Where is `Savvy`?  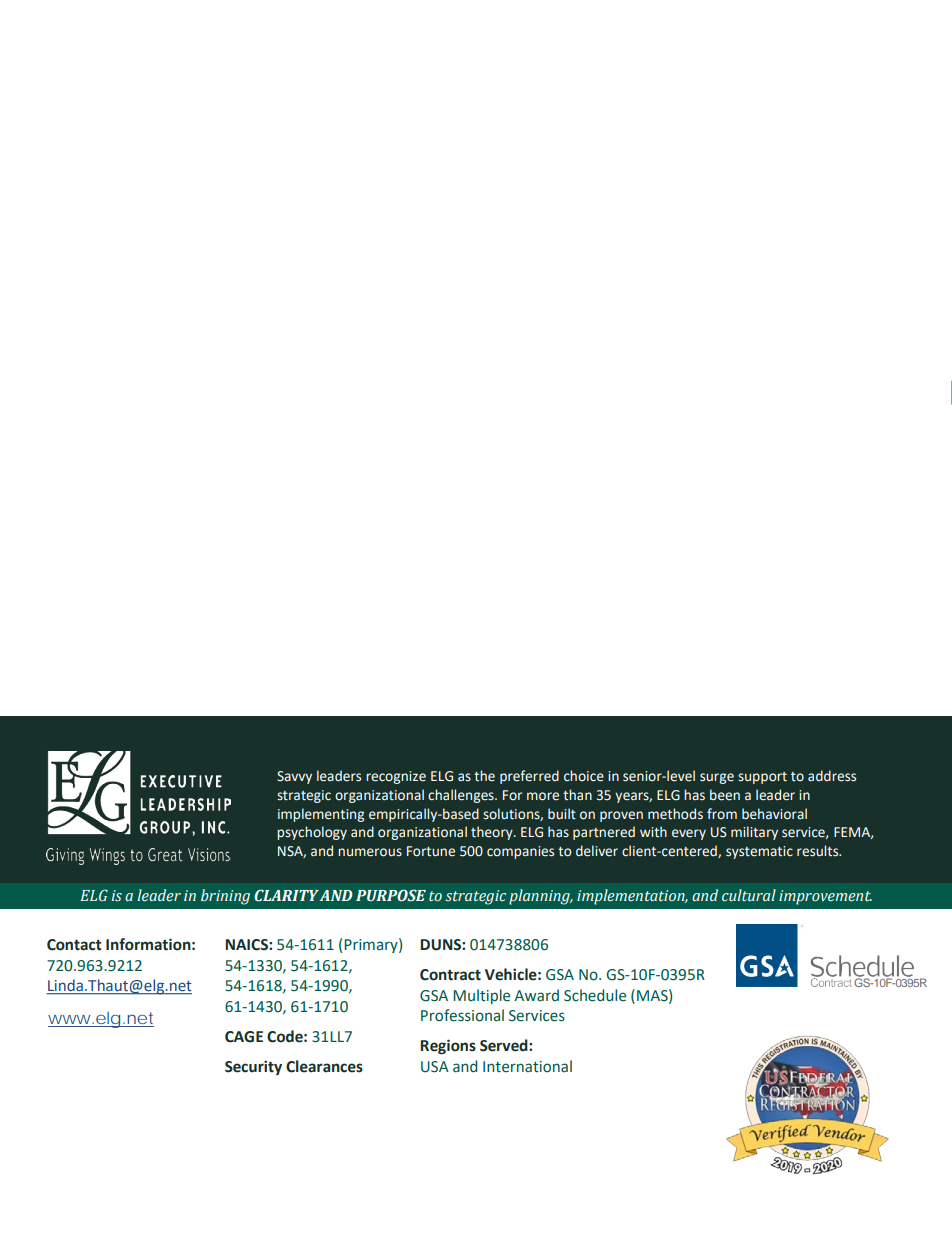
Savvy is located at coordinates (294, 777).
